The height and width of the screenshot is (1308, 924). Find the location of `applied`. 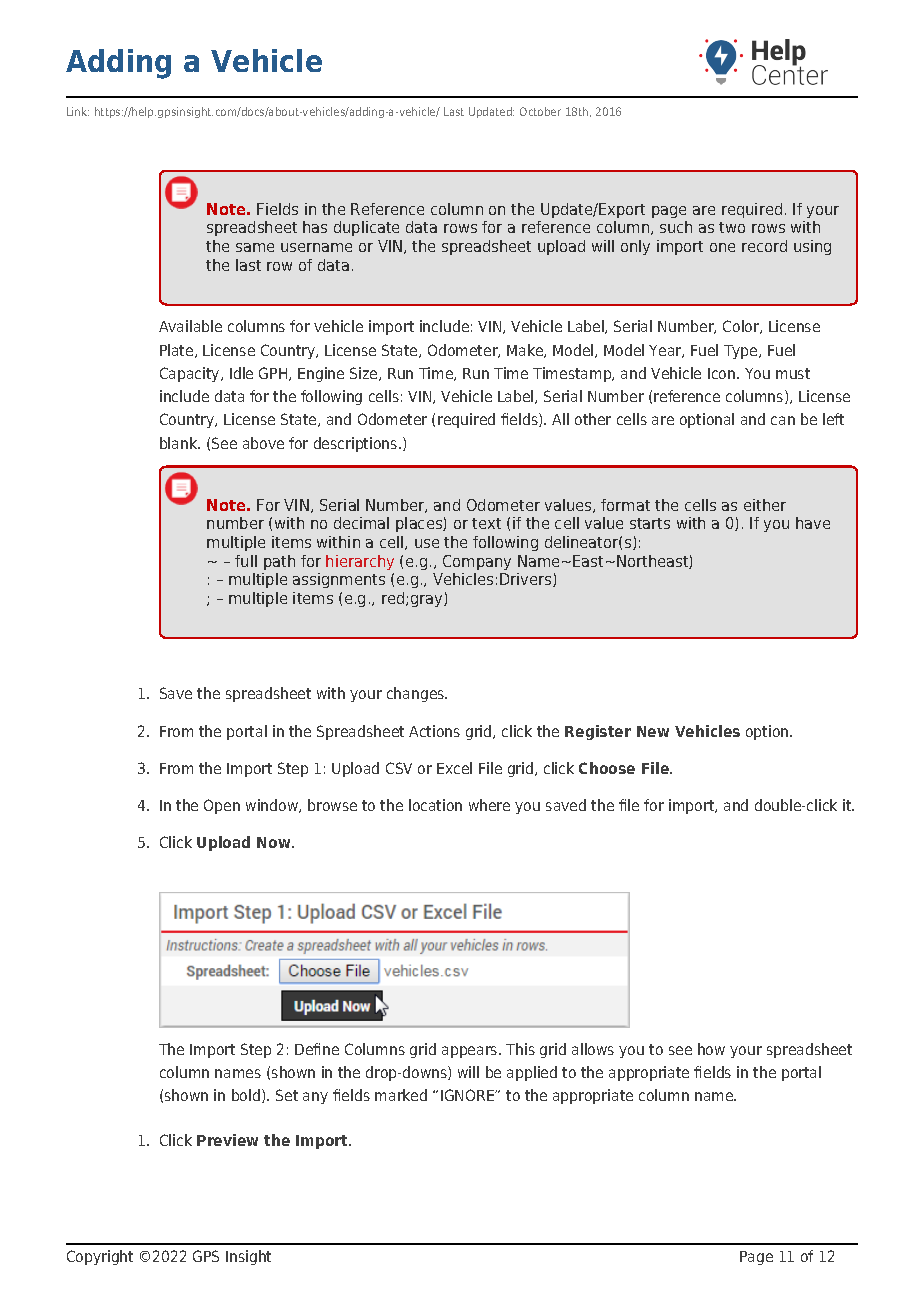

applied is located at coordinates (532, 1073).
